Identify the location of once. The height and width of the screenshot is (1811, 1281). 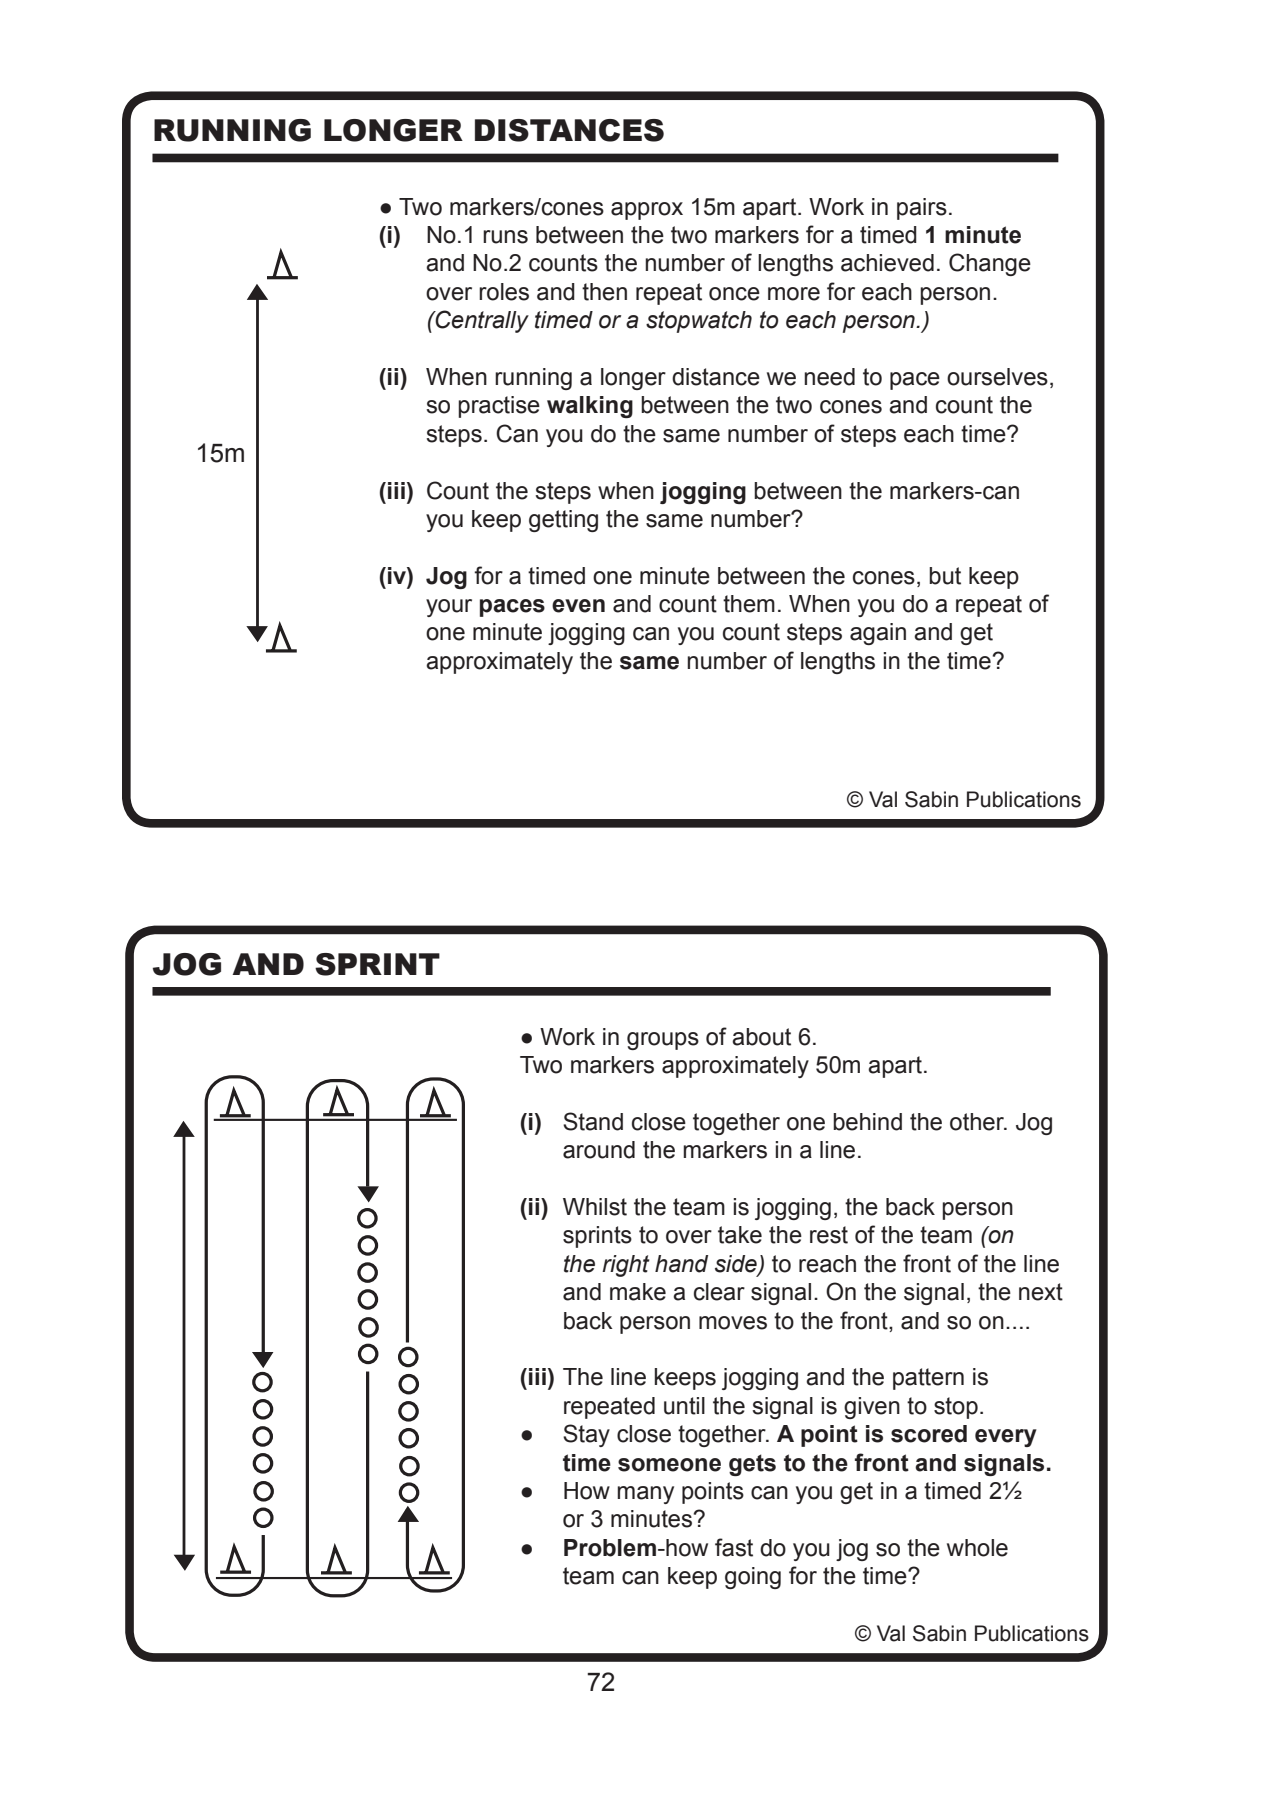
(734, 294).
